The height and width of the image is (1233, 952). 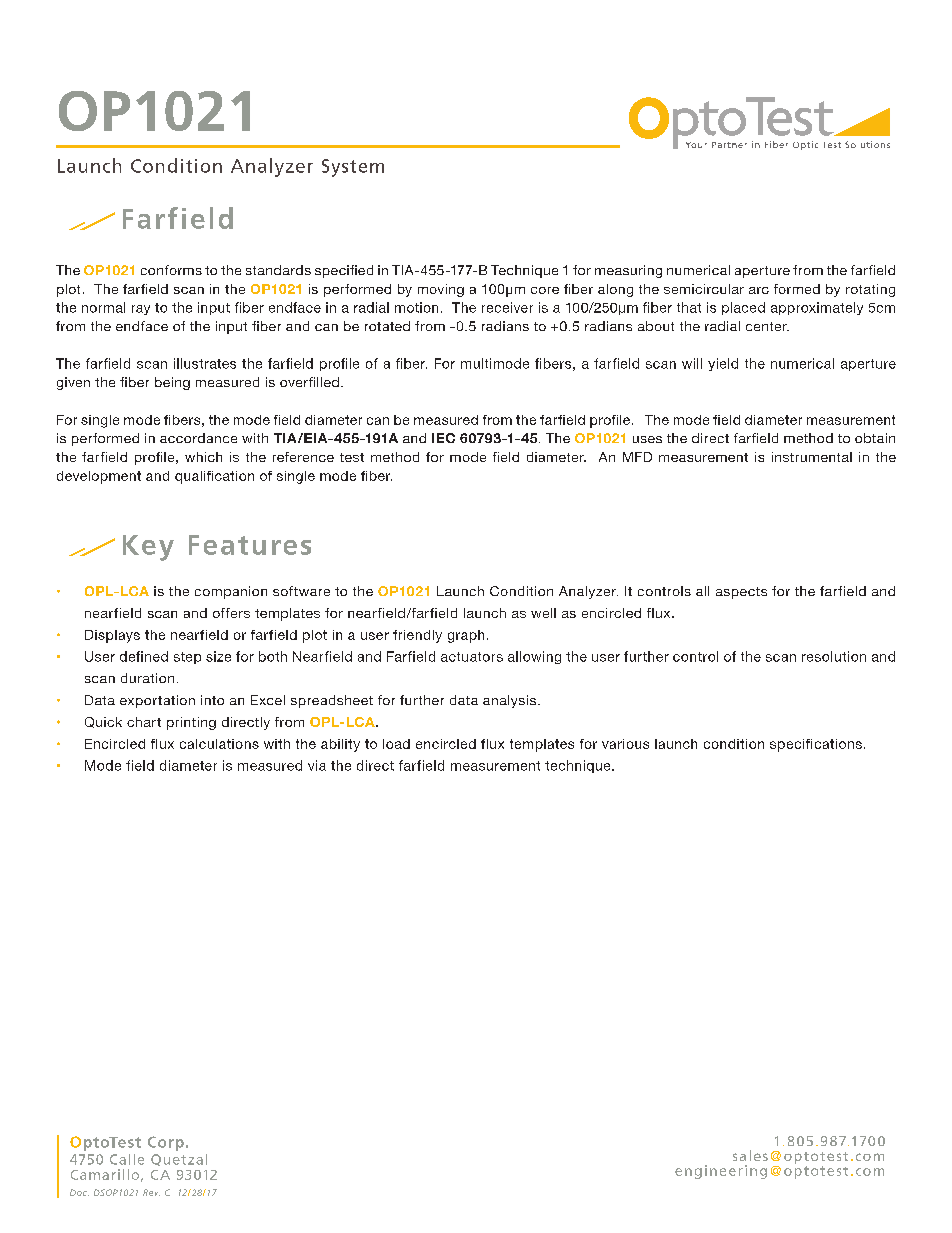 What do you see at coordinates (816, 745) in the image?
I see `specifications` at bounding box center [816, 745].
